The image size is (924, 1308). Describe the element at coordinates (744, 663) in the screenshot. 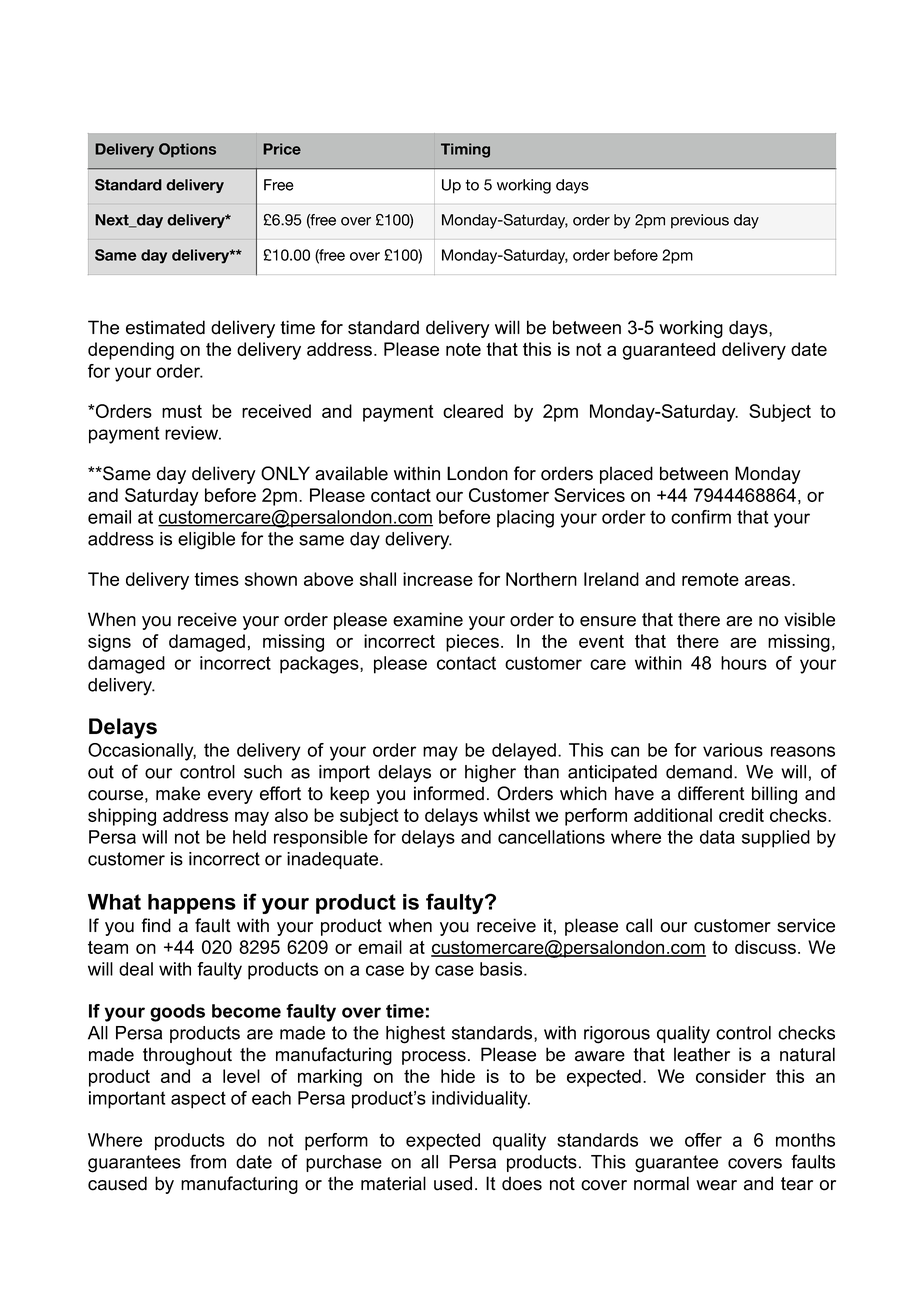

I see `hours` at that location.
